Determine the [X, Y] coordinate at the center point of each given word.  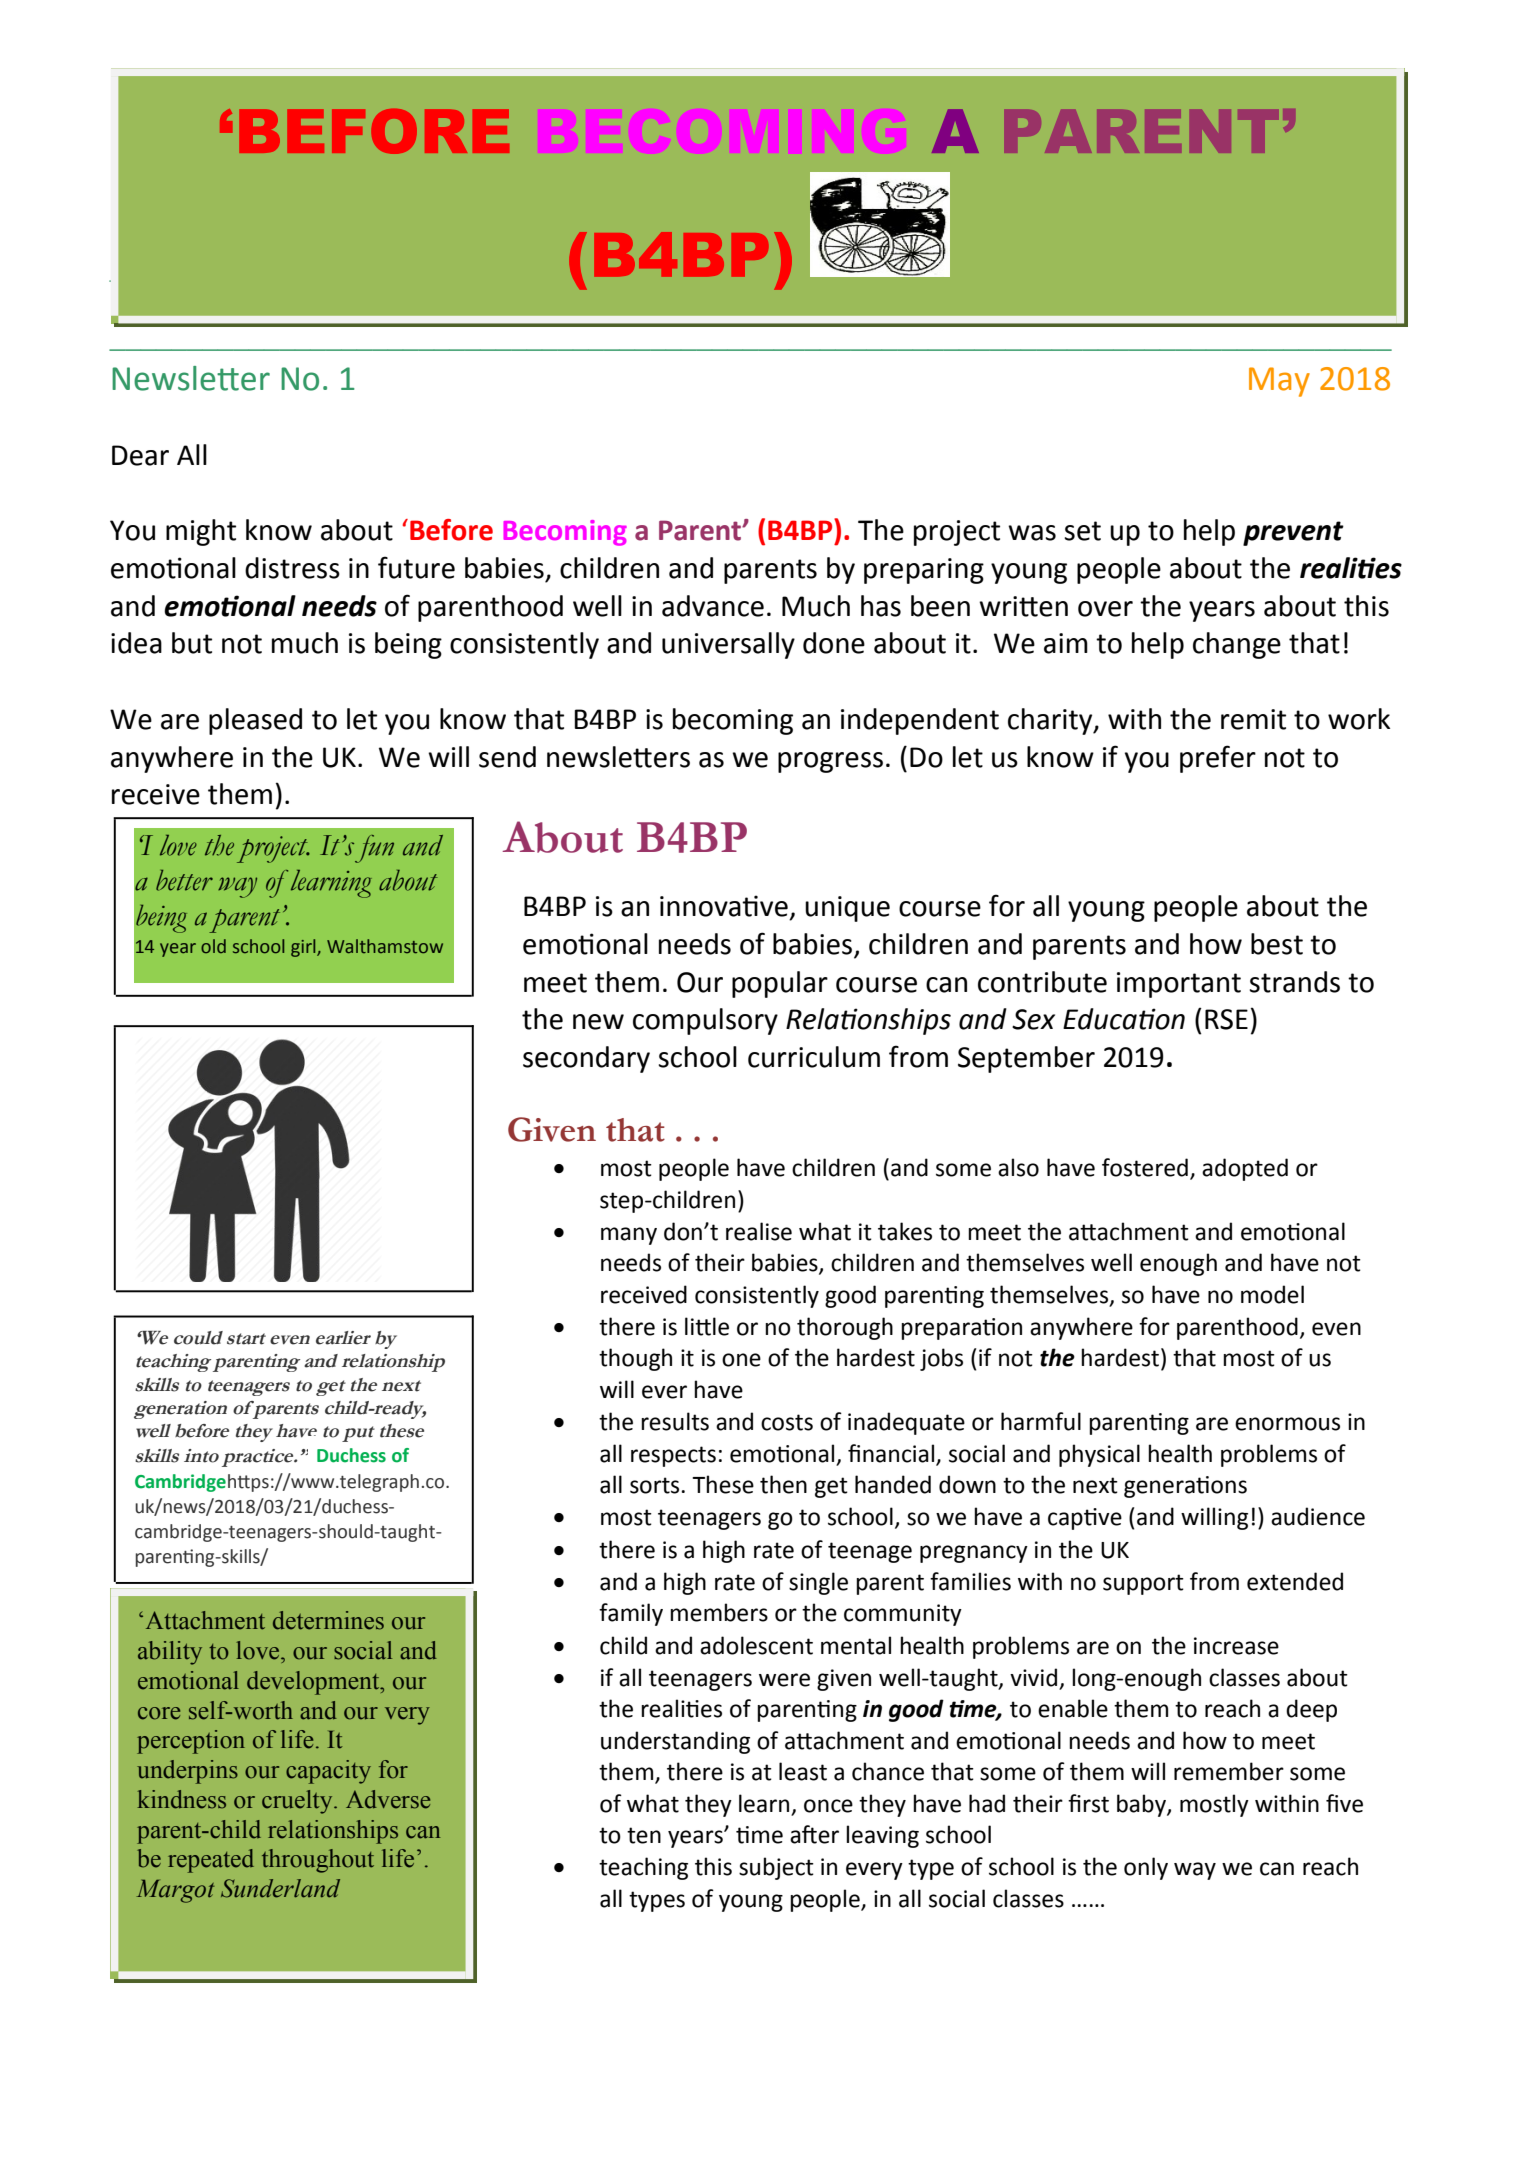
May [1279, 382]
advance [713, 606]
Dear [140, 455]
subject [776, 1868]
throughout [318, 1861]
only [1146, 1868]
